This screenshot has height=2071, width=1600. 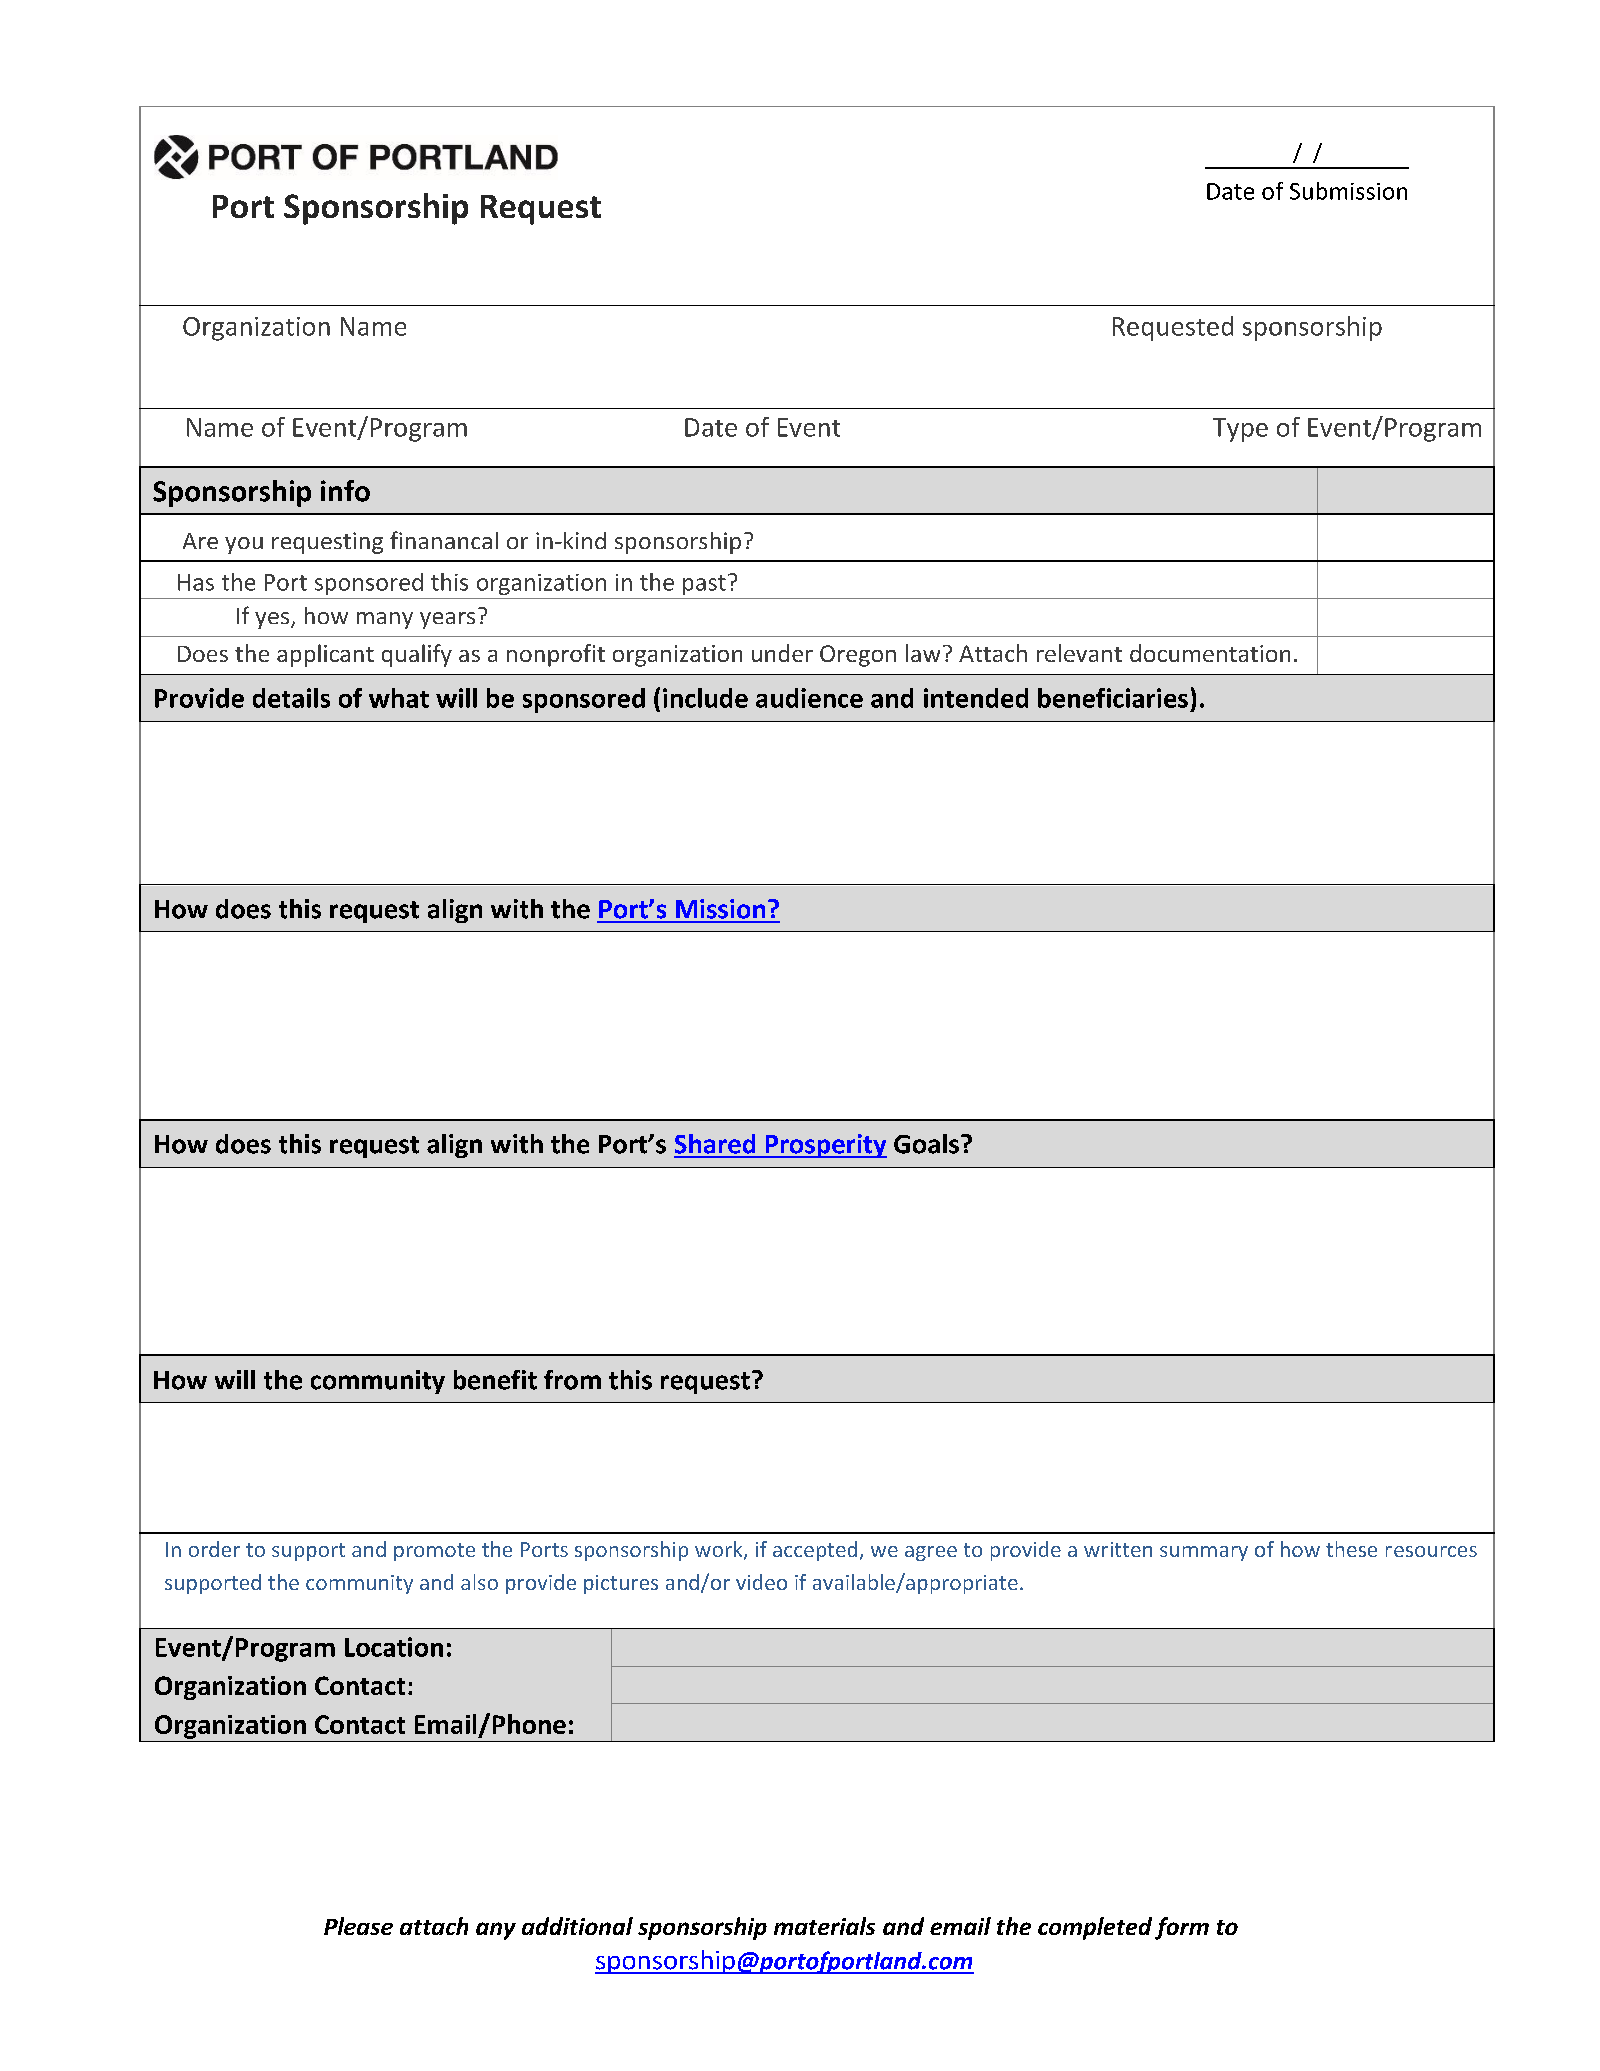 I want to click on Goals, so click(x=926, y=1144).
